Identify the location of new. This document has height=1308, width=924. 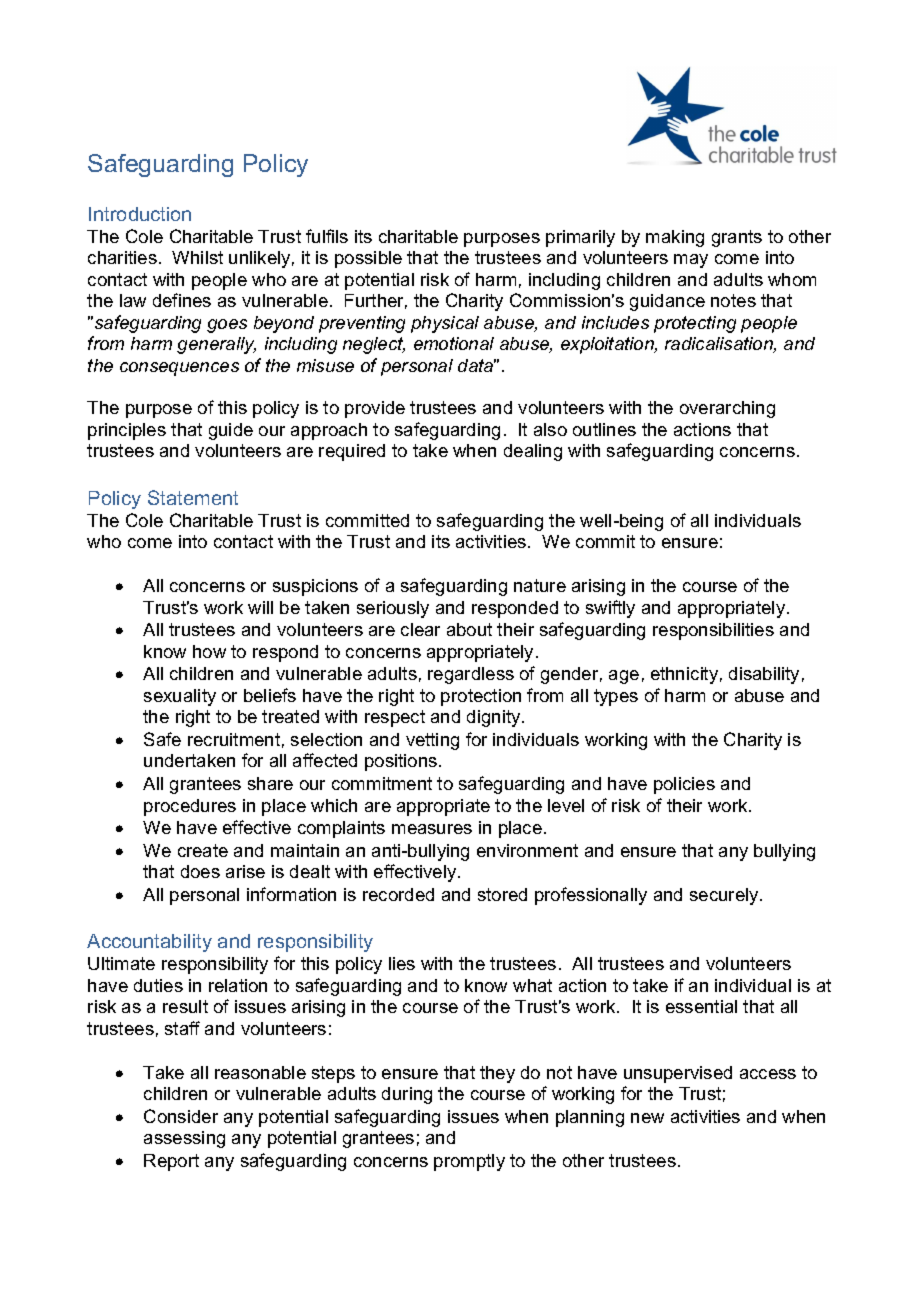
(647, 1118).
